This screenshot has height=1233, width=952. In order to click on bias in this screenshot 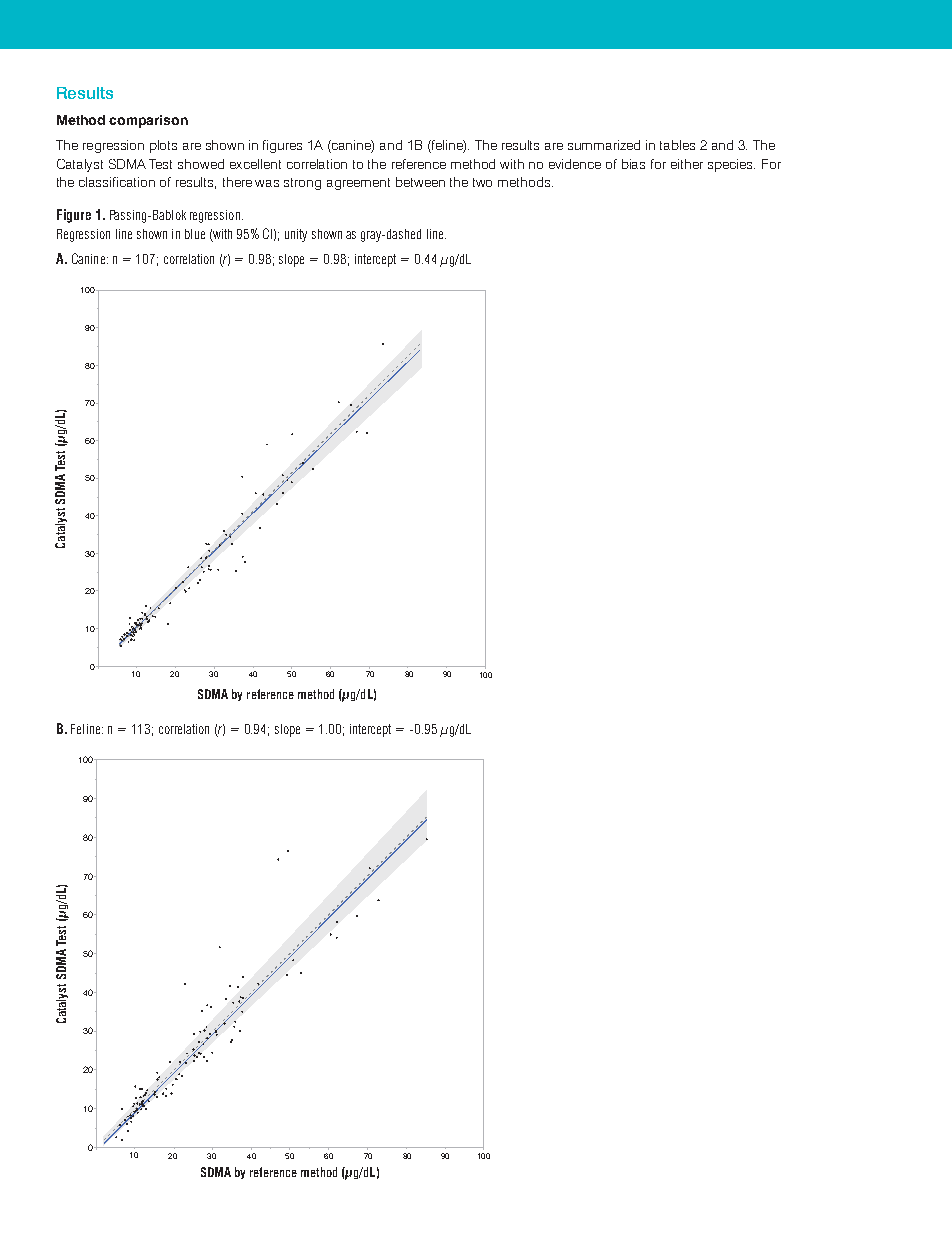, I will do `click(633, 164)`.
